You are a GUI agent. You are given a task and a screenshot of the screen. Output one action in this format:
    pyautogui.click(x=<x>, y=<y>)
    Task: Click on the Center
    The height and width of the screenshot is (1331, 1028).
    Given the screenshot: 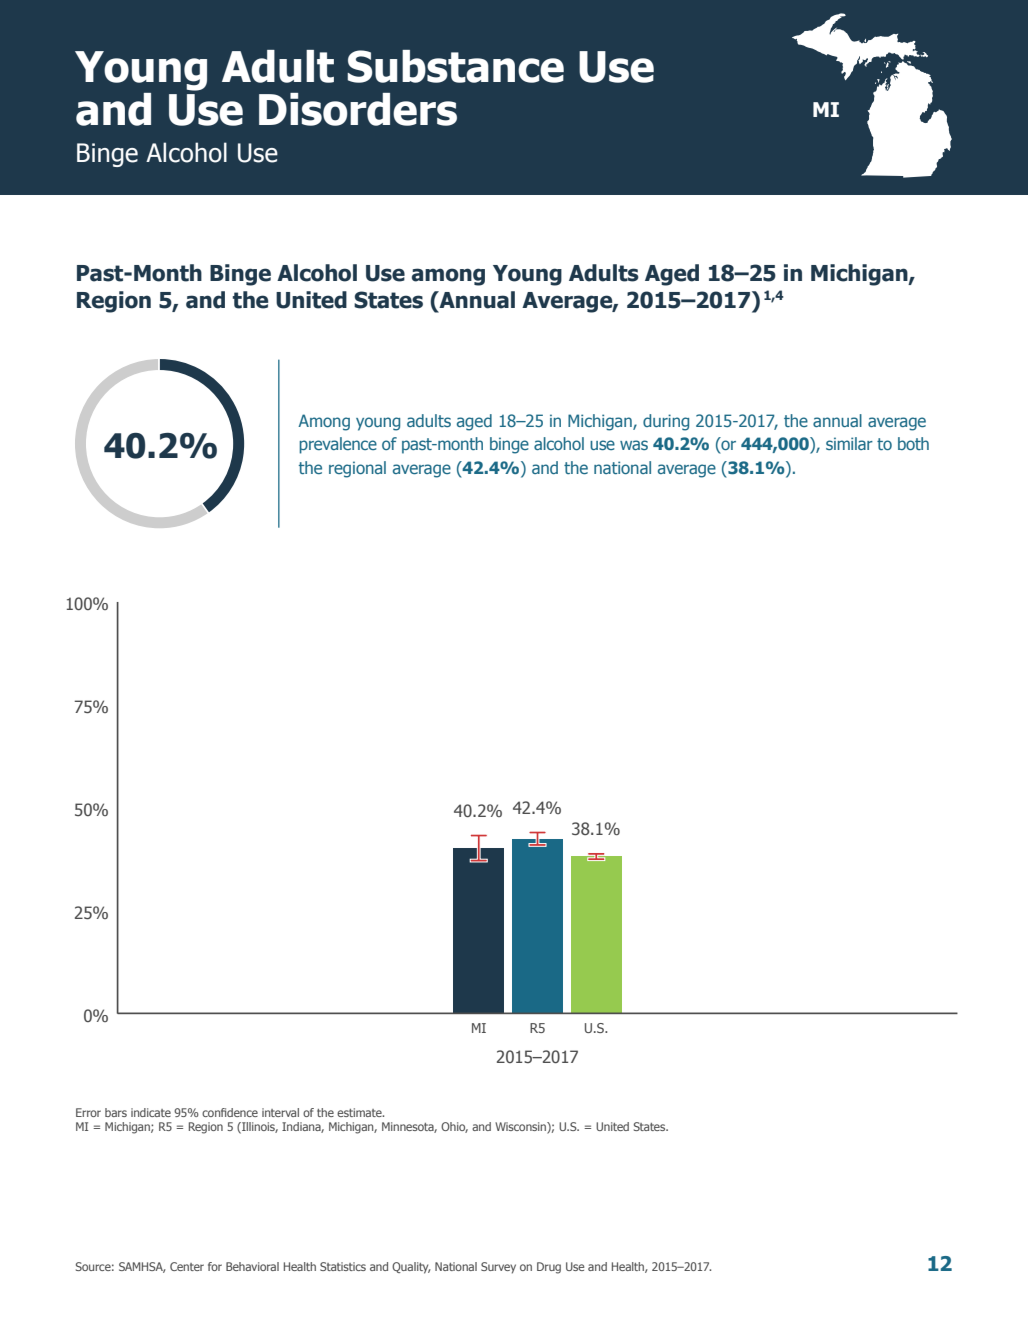 What is the action you would take?
    pyautogui.click(x=187, y=1266)
